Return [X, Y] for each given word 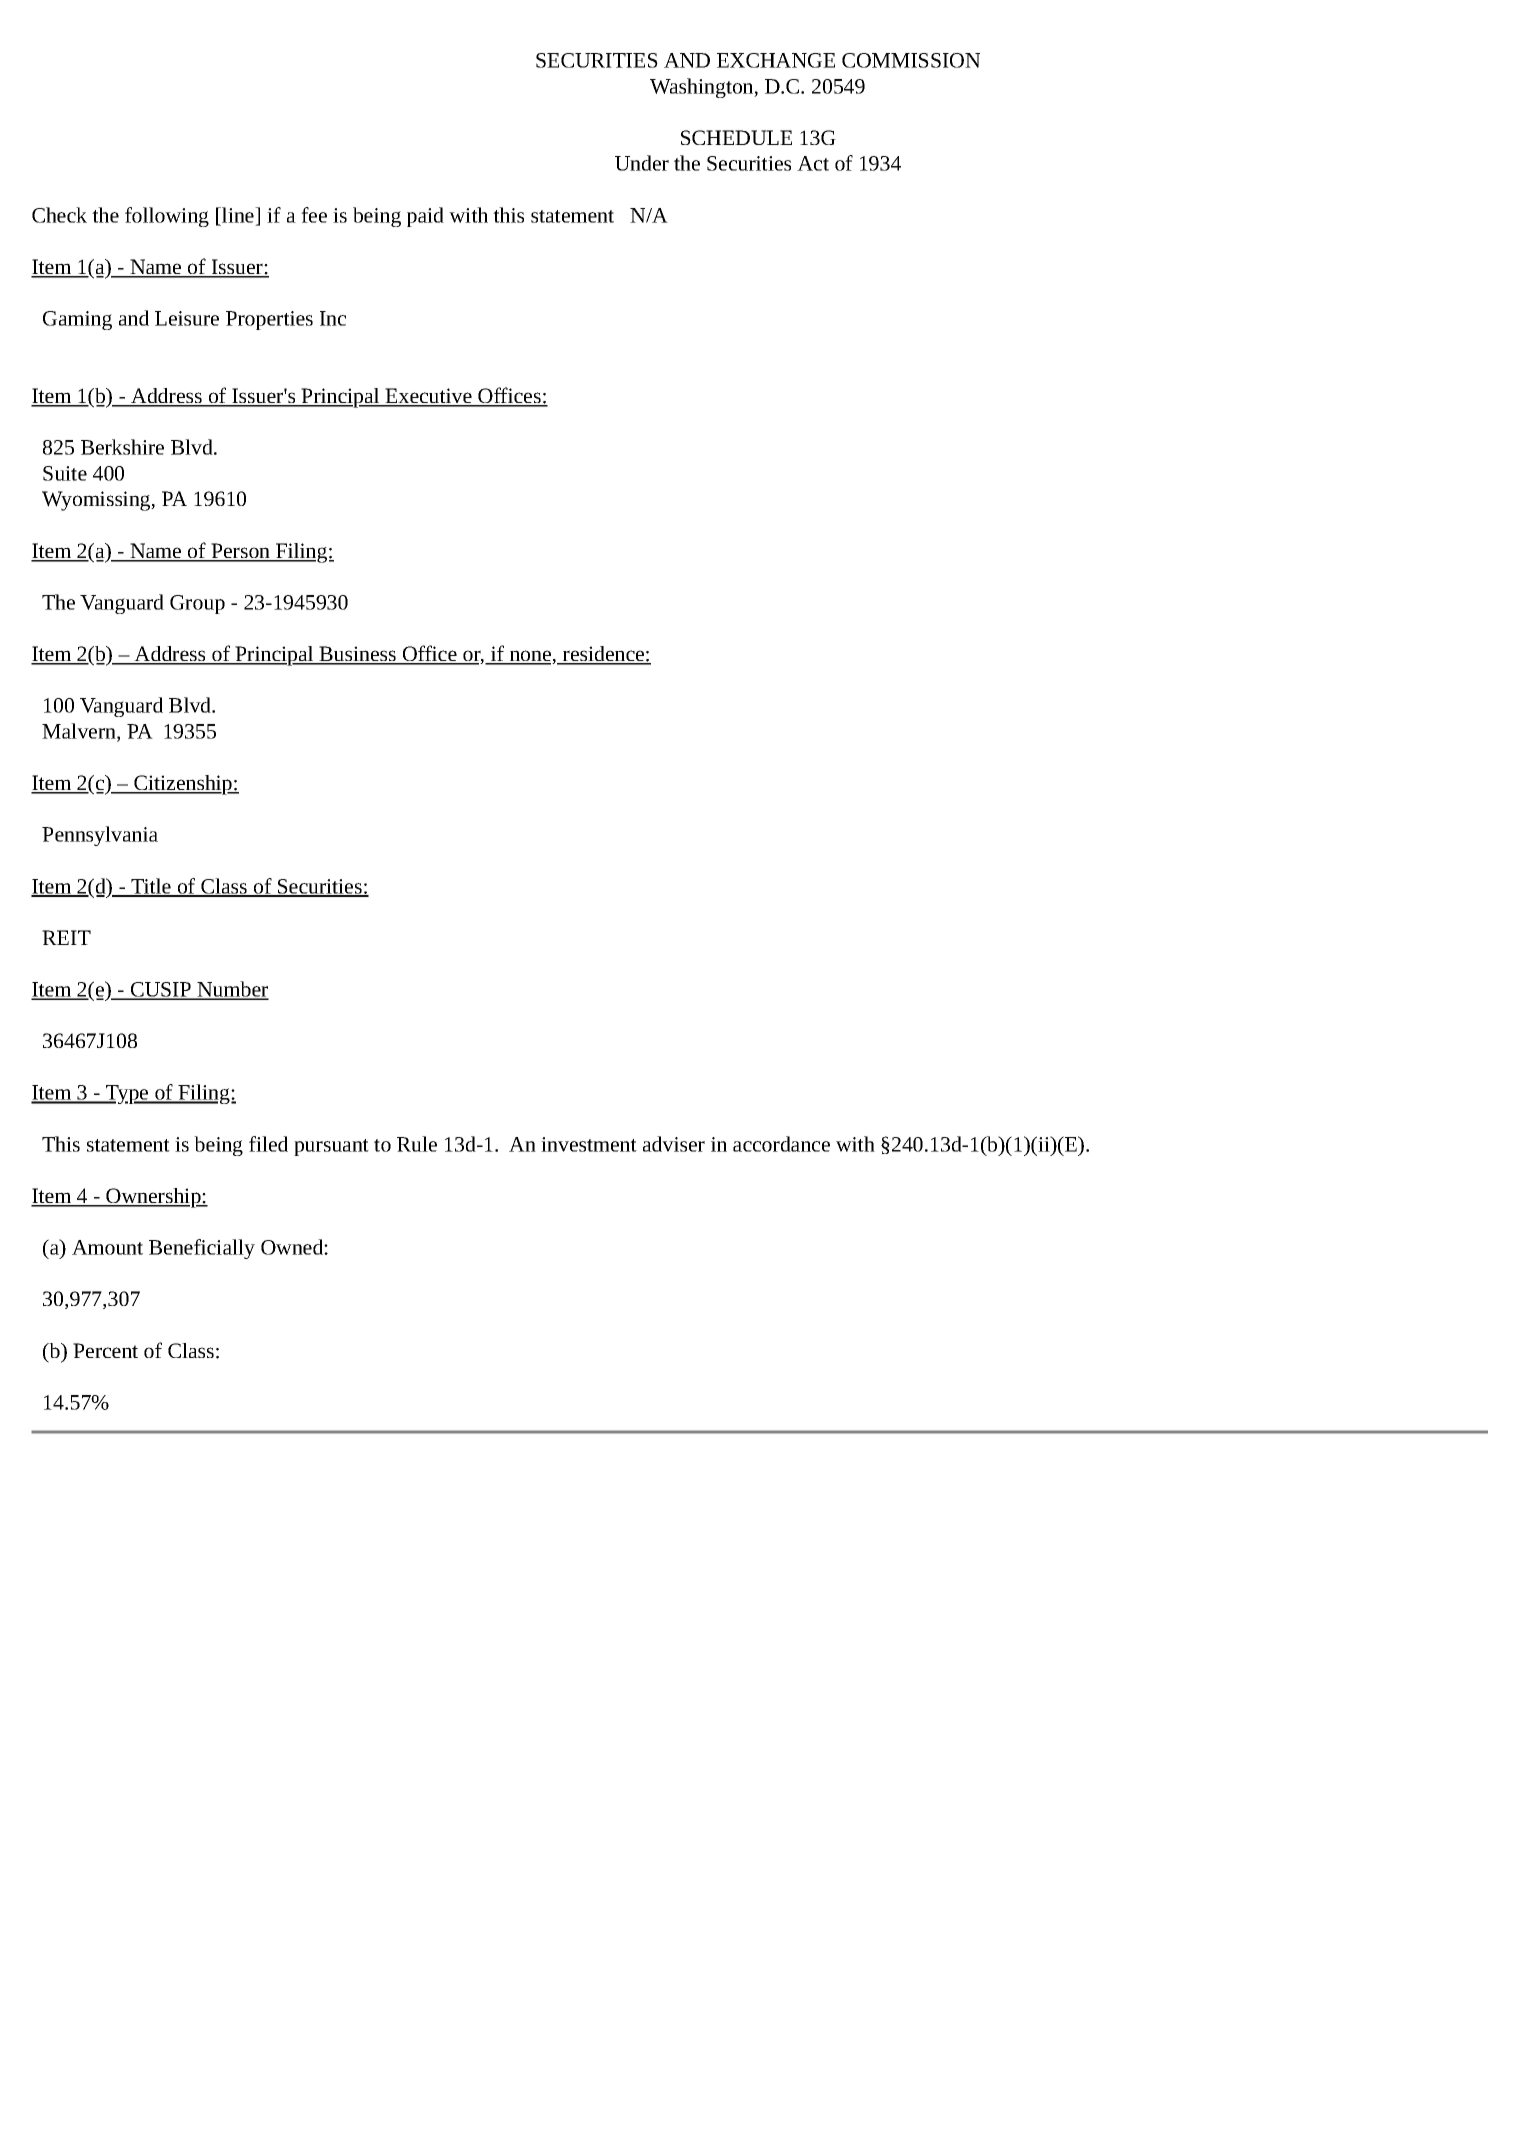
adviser [674, 1144]
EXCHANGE [776, 60]
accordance [781, 1144]
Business [357, 655]
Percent [105, 1350]
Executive [429, 397]
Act [813, 163]
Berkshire [122, 447]
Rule [417, 1144]
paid [425, 217]
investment [589, 1144]
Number [232, 990]
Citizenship [183, 785]
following [167, 217]
